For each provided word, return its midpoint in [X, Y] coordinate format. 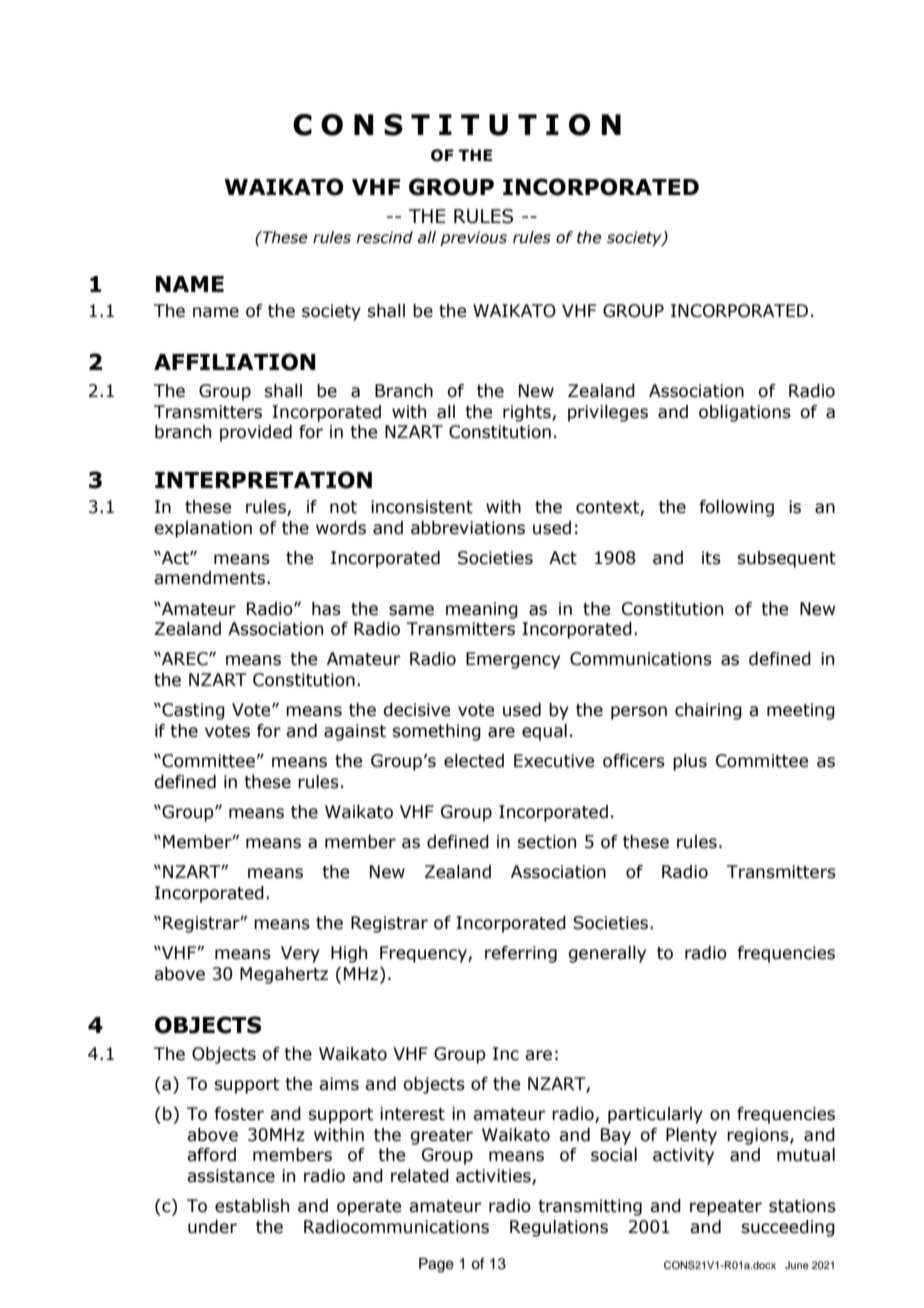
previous [473, 238]
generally [607, 954]
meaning [482, 610]
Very [300, 954]
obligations [745, 413]
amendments [211, 578]
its [711, 558]
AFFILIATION [235, 362]
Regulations [559, 1228]
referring [521, 954]
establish [252, 1206]
